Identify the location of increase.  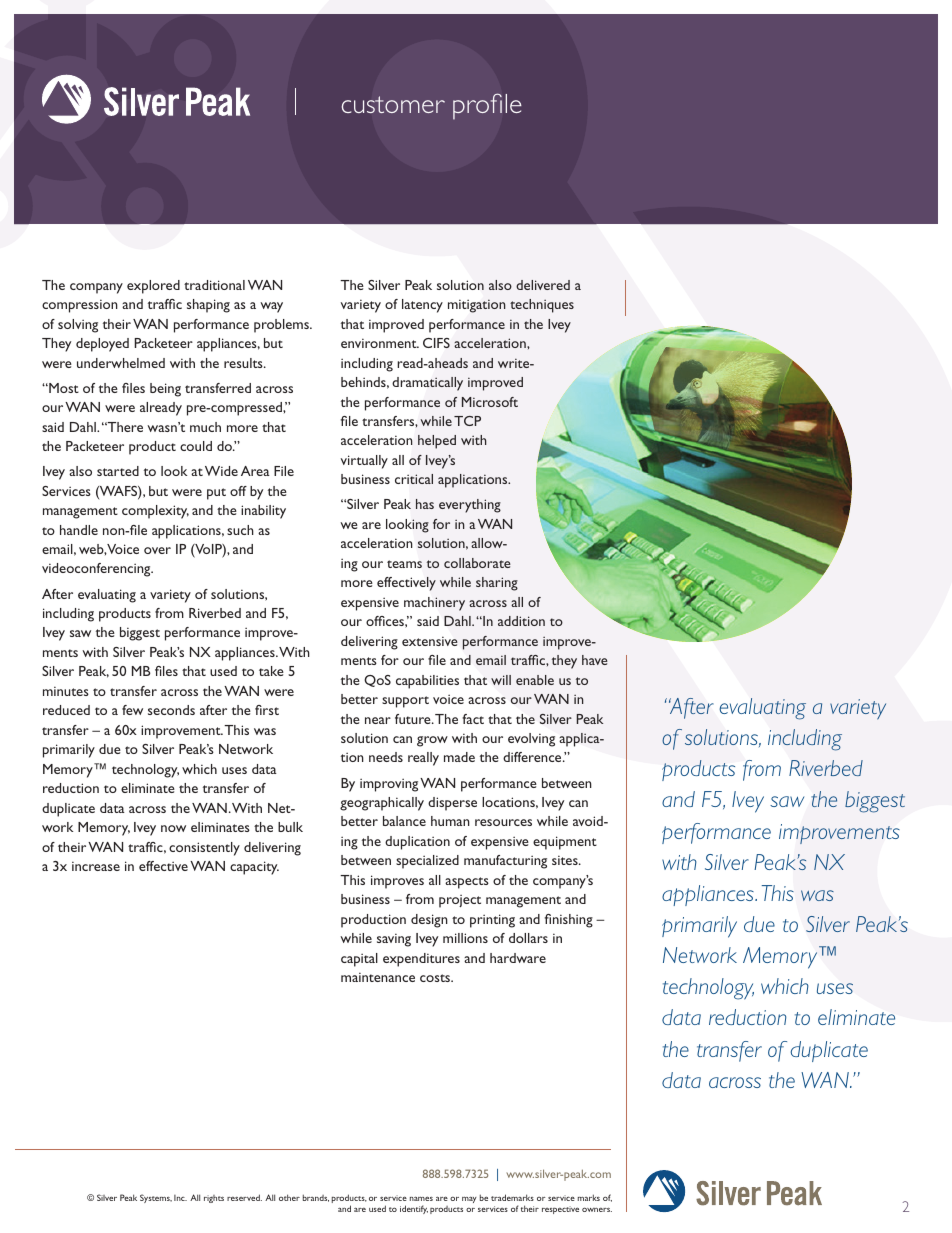
(96, 866).
